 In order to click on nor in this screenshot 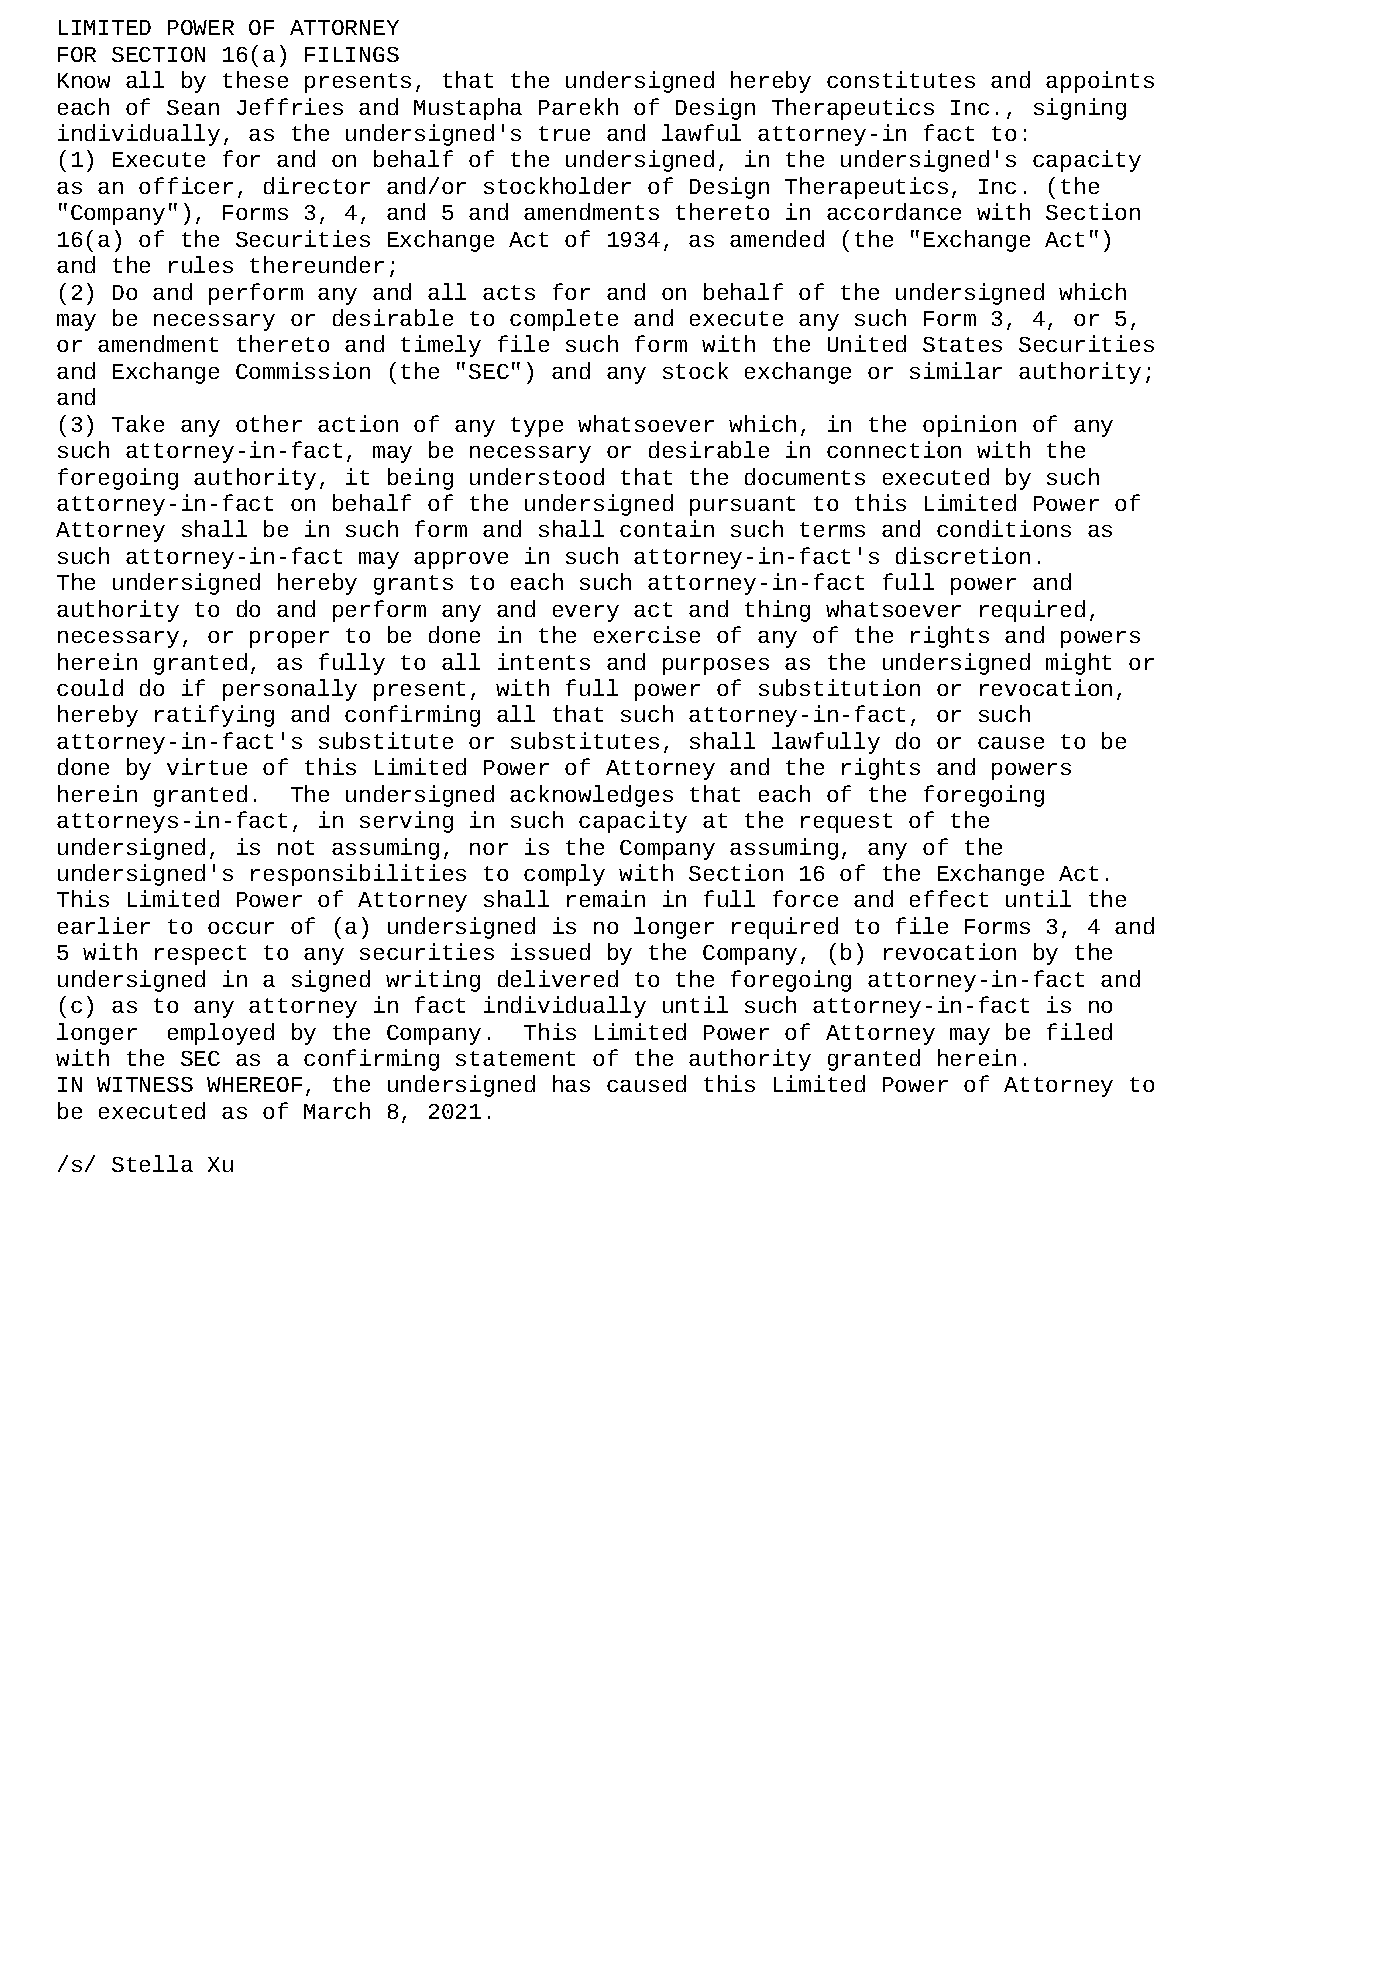, I will do `click(489, 849)`.
